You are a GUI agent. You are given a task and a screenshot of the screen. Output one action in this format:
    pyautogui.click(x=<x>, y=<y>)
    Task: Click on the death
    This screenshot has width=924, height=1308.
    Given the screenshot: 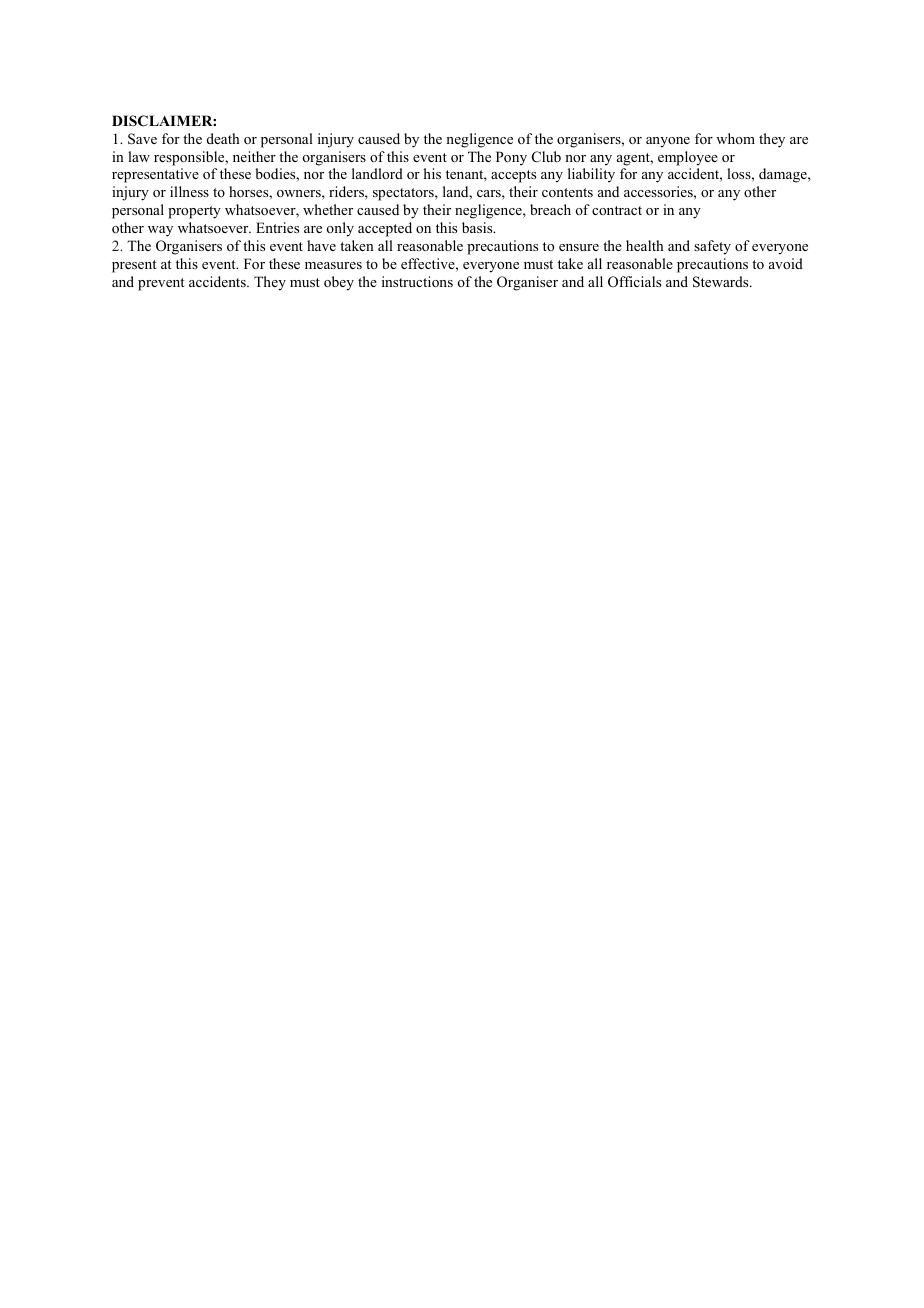 What is the action you would take?
    pyautogui.click(x=223, y=138)
